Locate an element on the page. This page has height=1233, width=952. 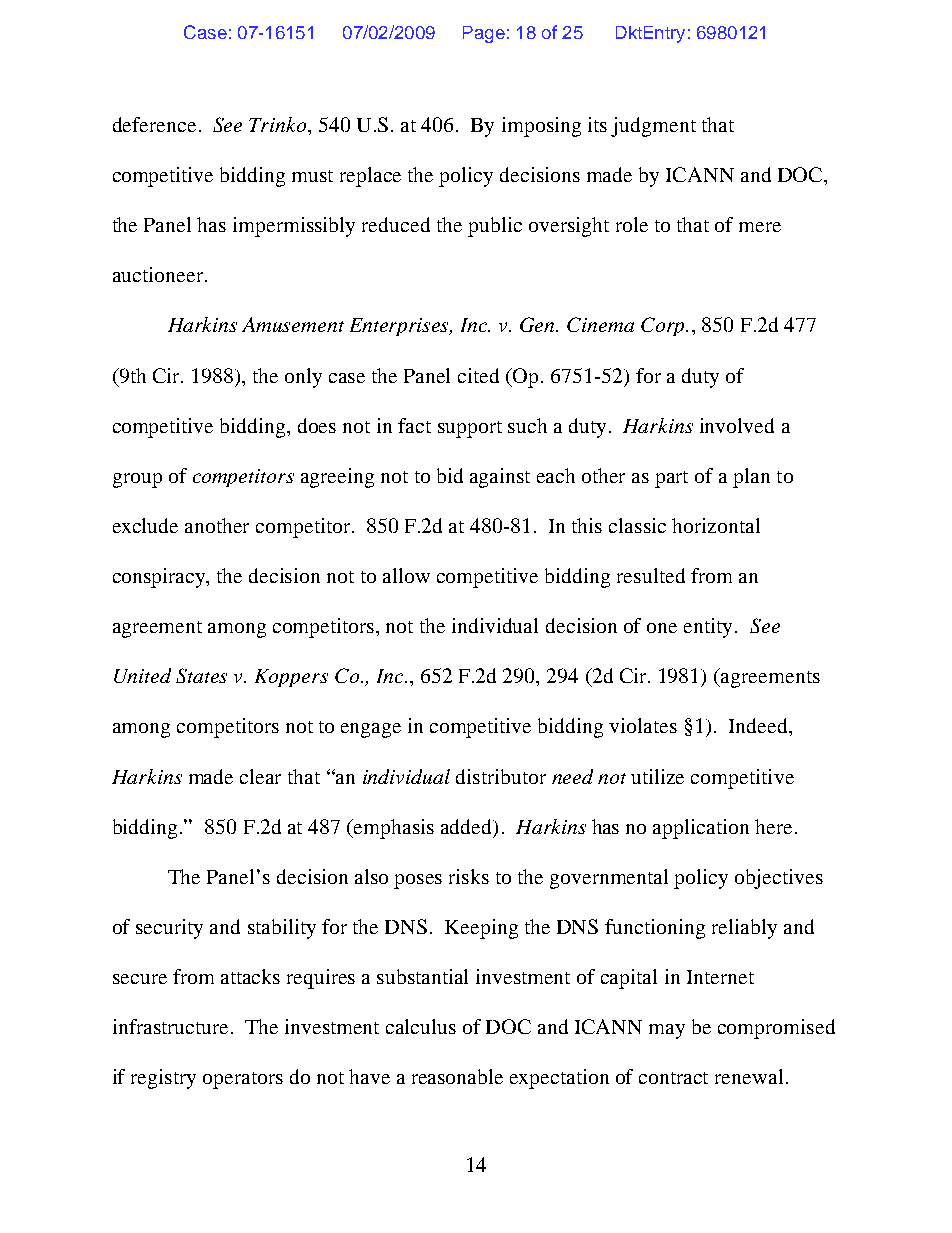
application is located at coordinates (701, 829).
